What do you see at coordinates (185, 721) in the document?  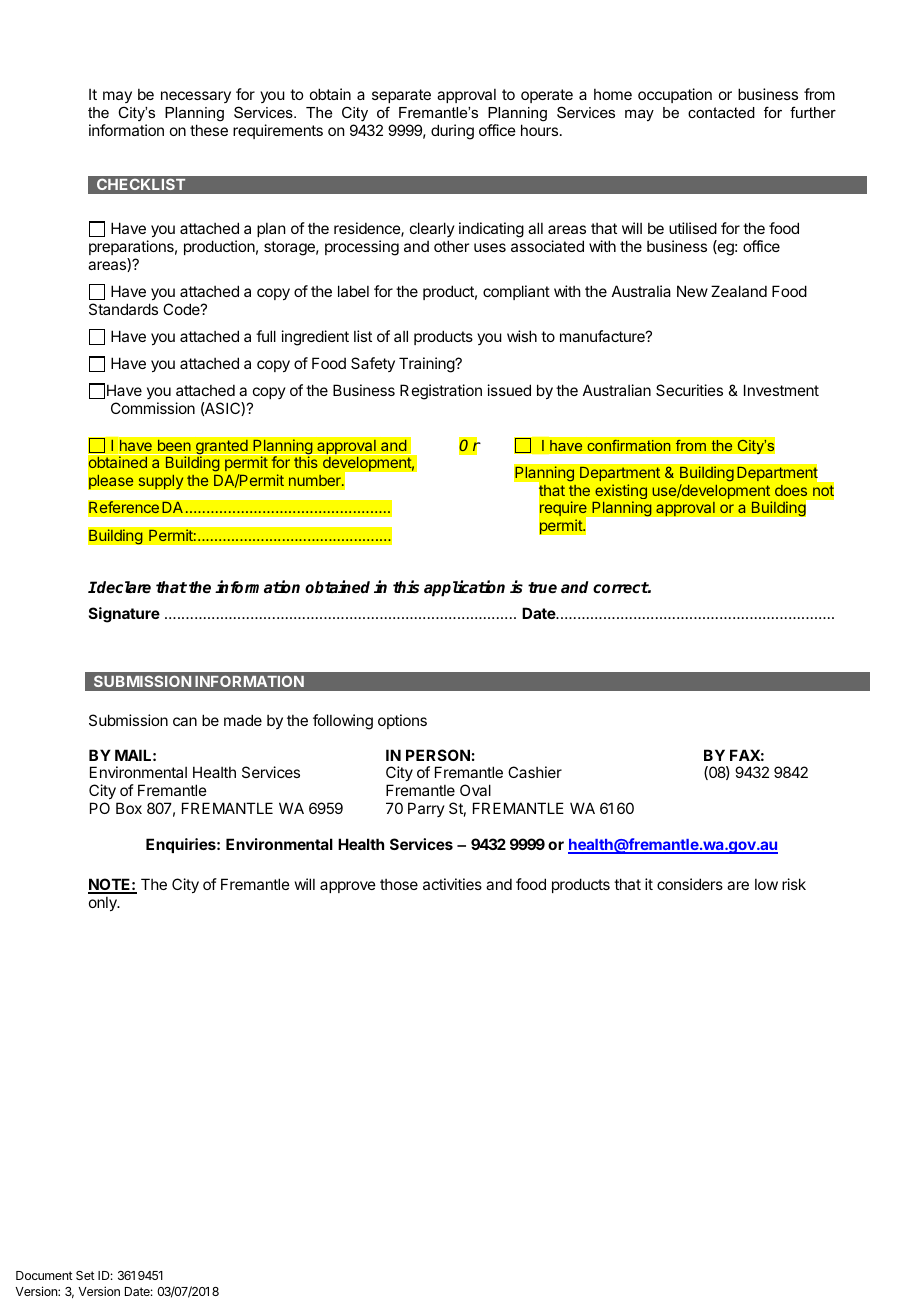 I see `can` at bounding box center [185, 721].
